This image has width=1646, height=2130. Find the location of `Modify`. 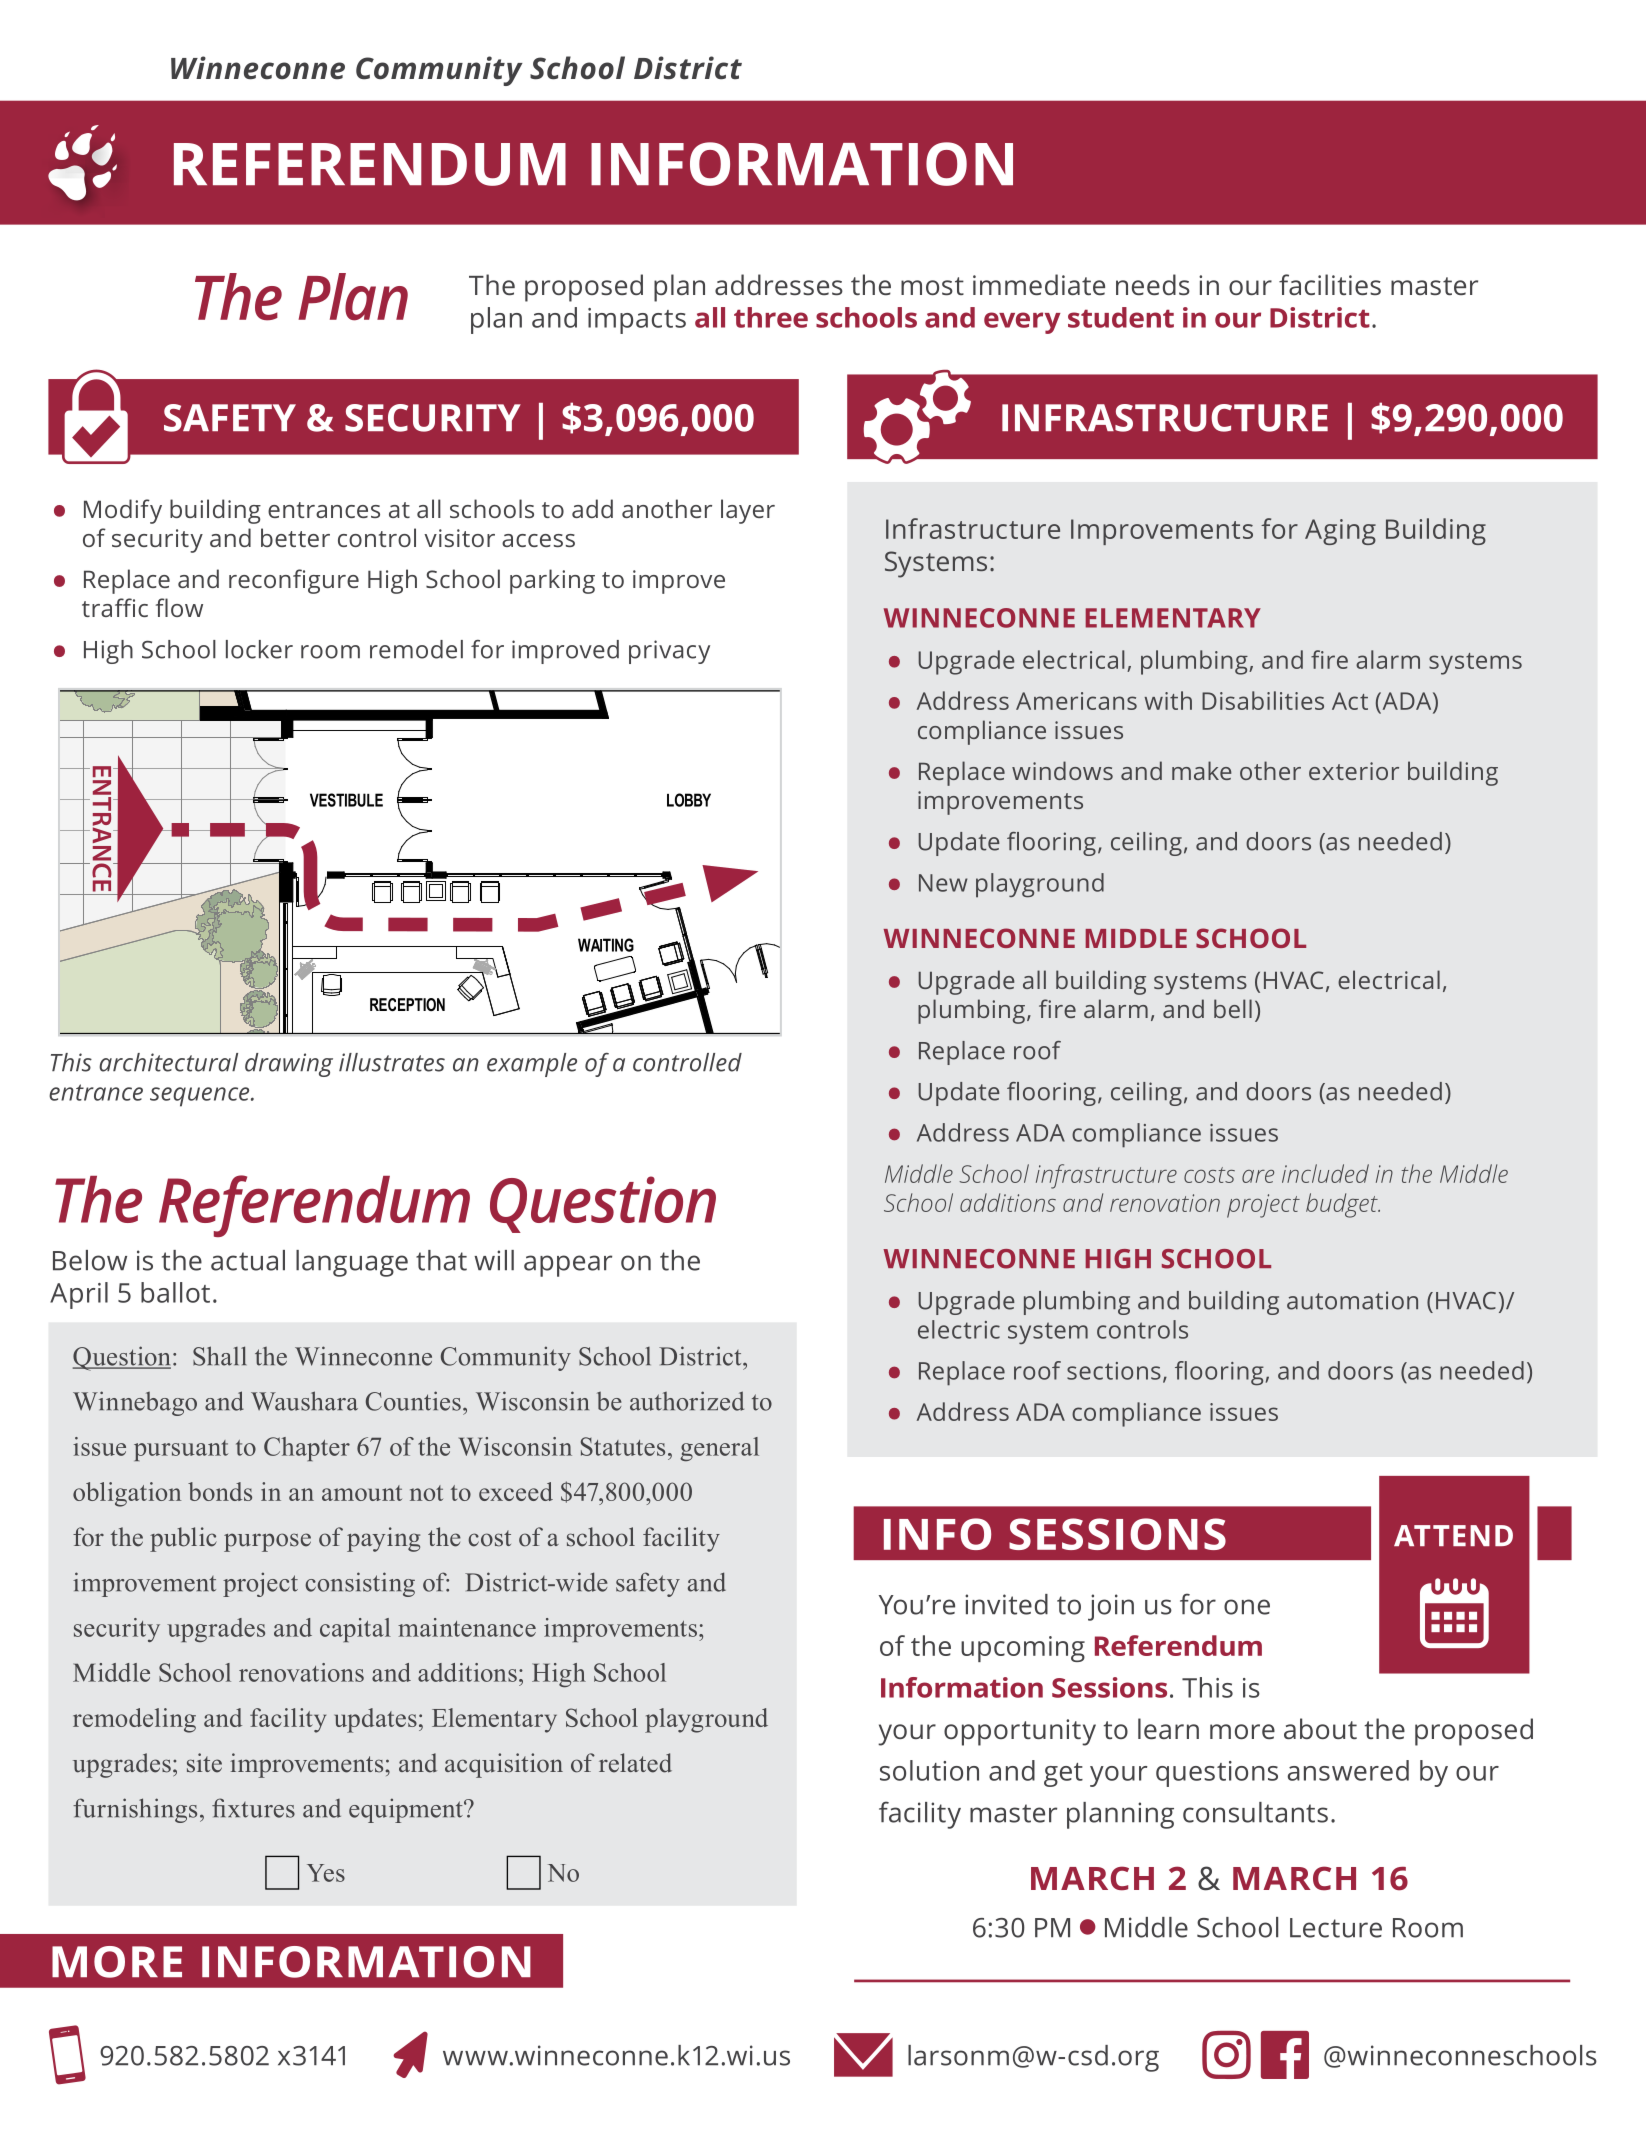

Modify is located at coordinates (123, 511).
